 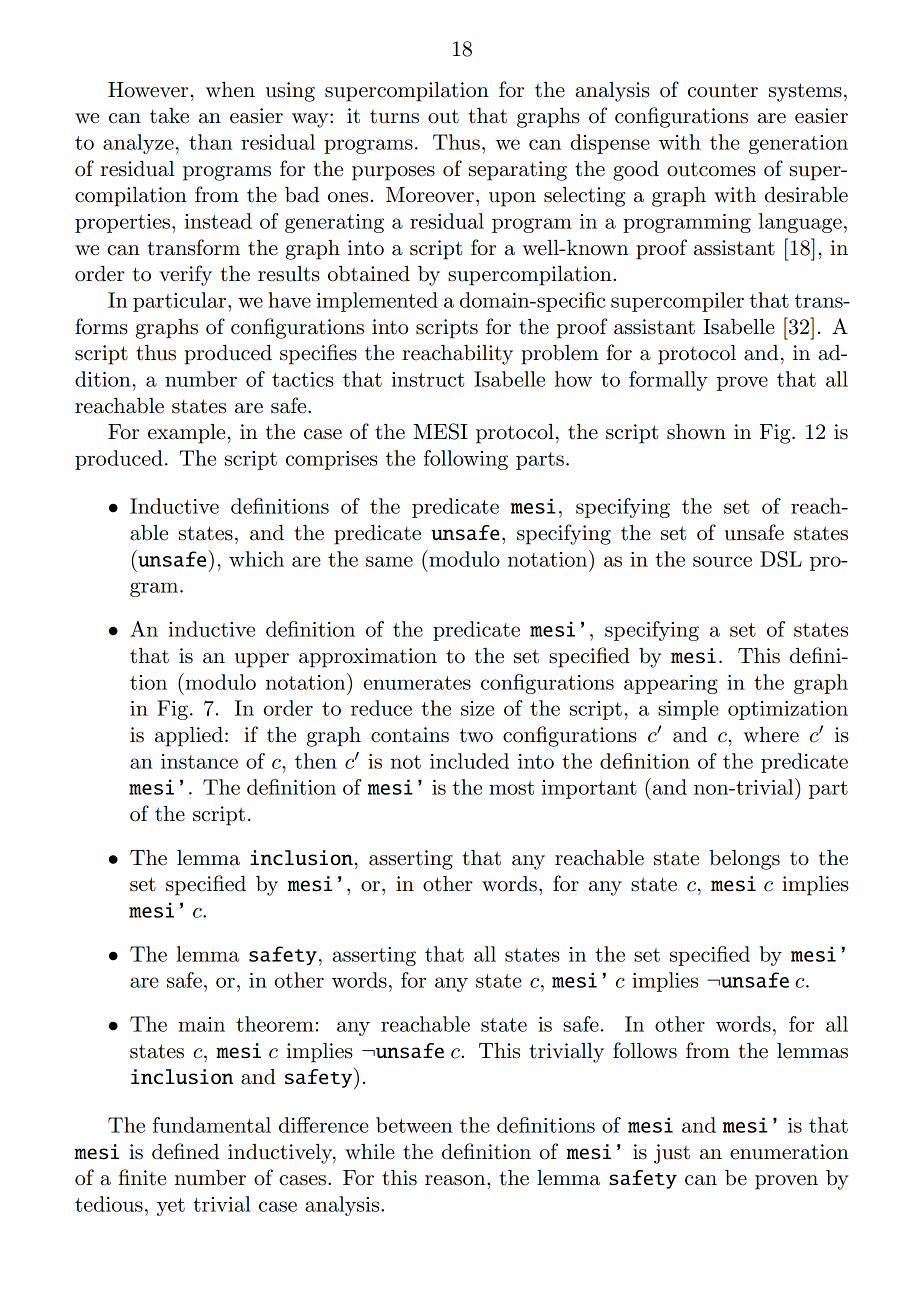 What do you see at coordinates (262, 660) in the page?
I see `upper` at bounding box center [262, 660].
